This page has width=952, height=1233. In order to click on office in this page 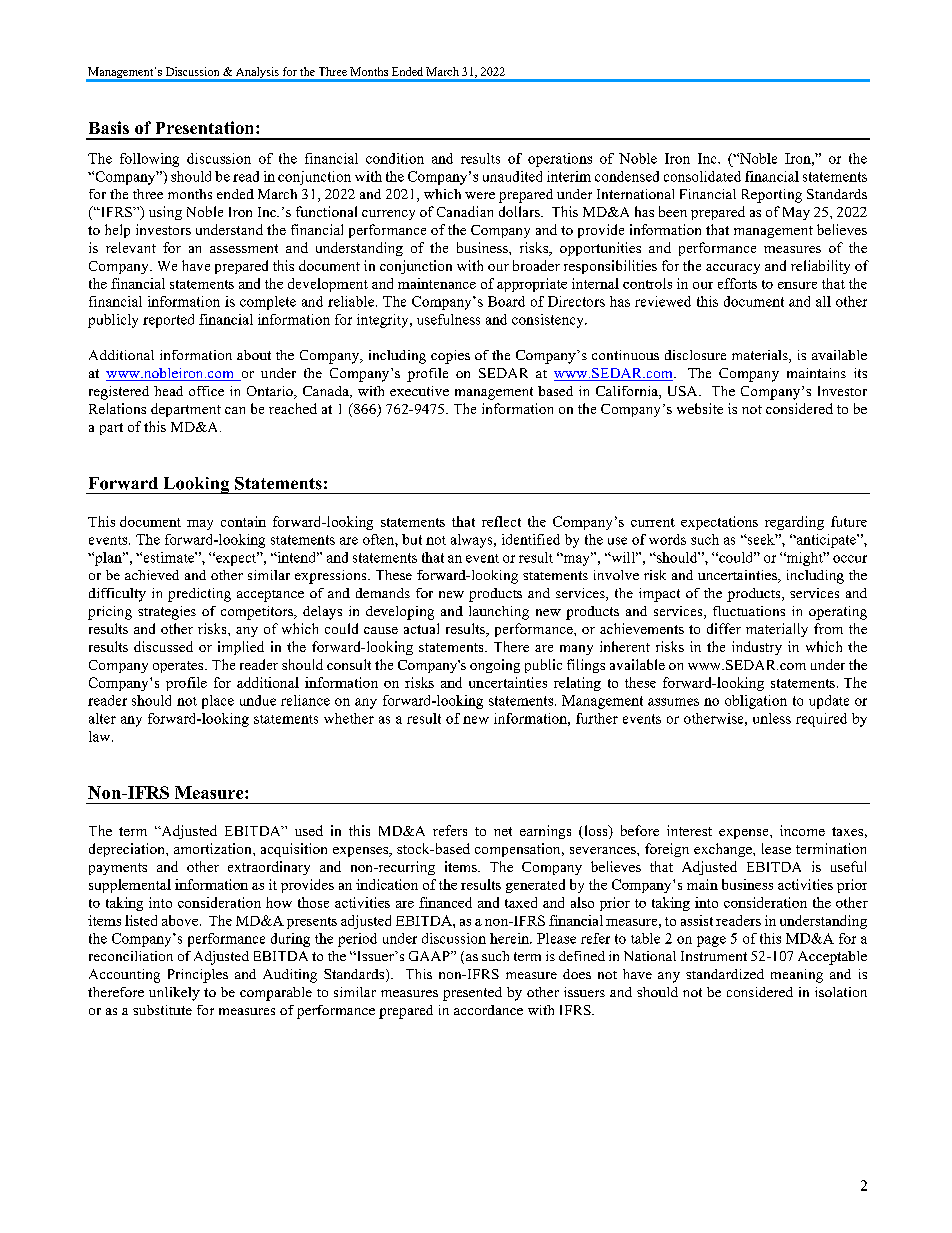, I will do `click(206, 391)`.
